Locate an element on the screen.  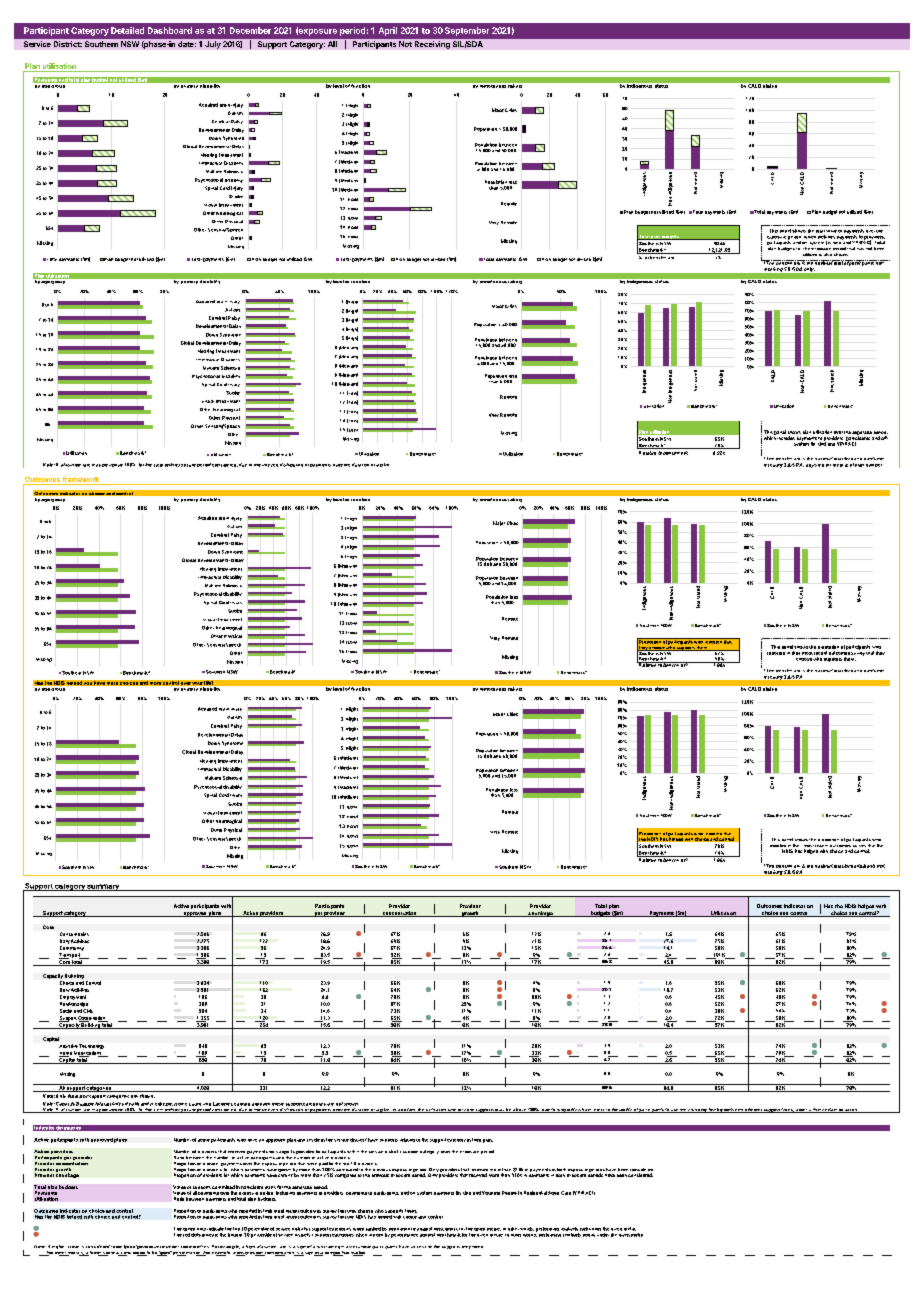
adjusted is located at coordinates (815, 466).
